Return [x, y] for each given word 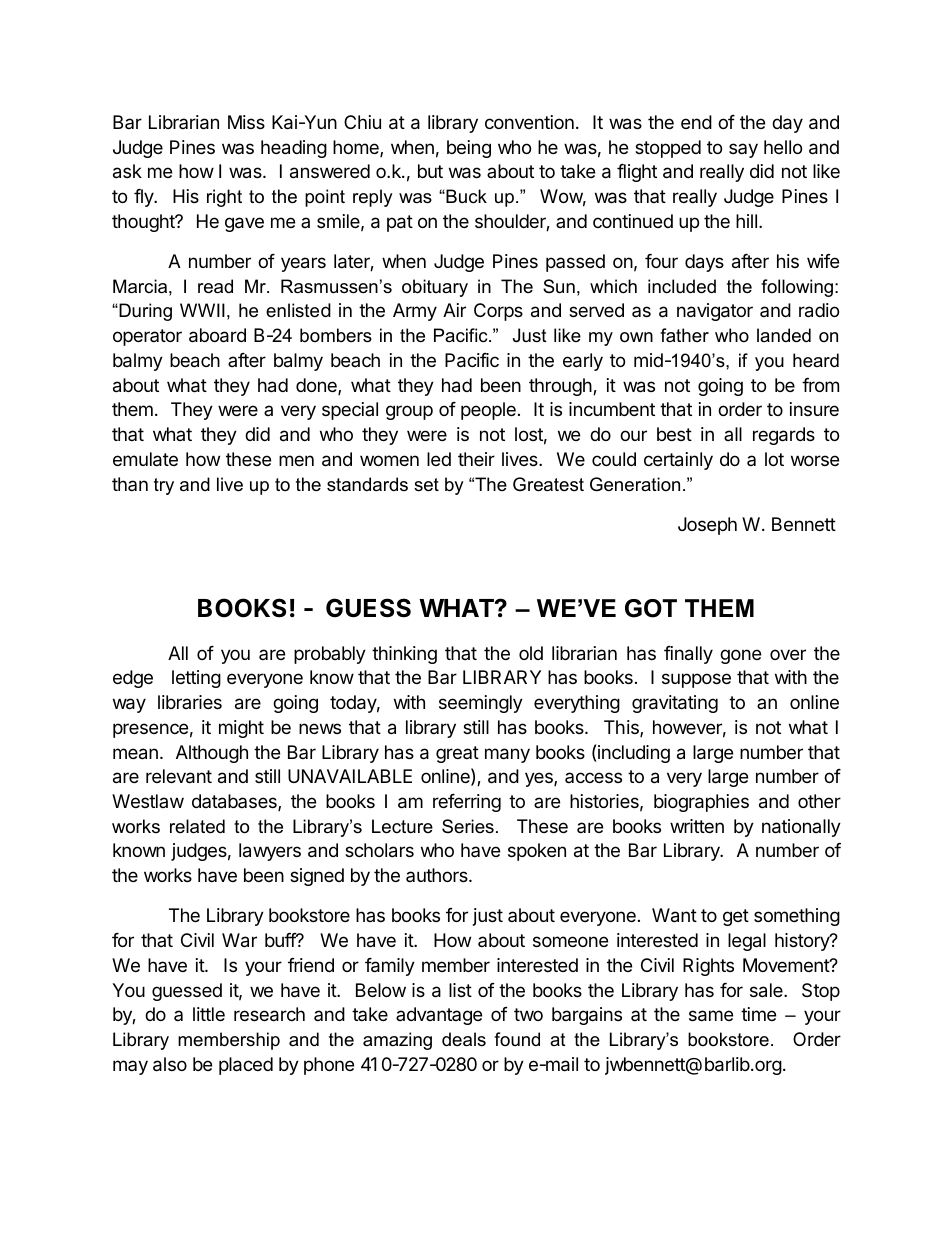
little [209, 1014]
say [743, 150]
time [758, 1014]
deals [464, 1039]
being [469, 149]
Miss [246, 122]
